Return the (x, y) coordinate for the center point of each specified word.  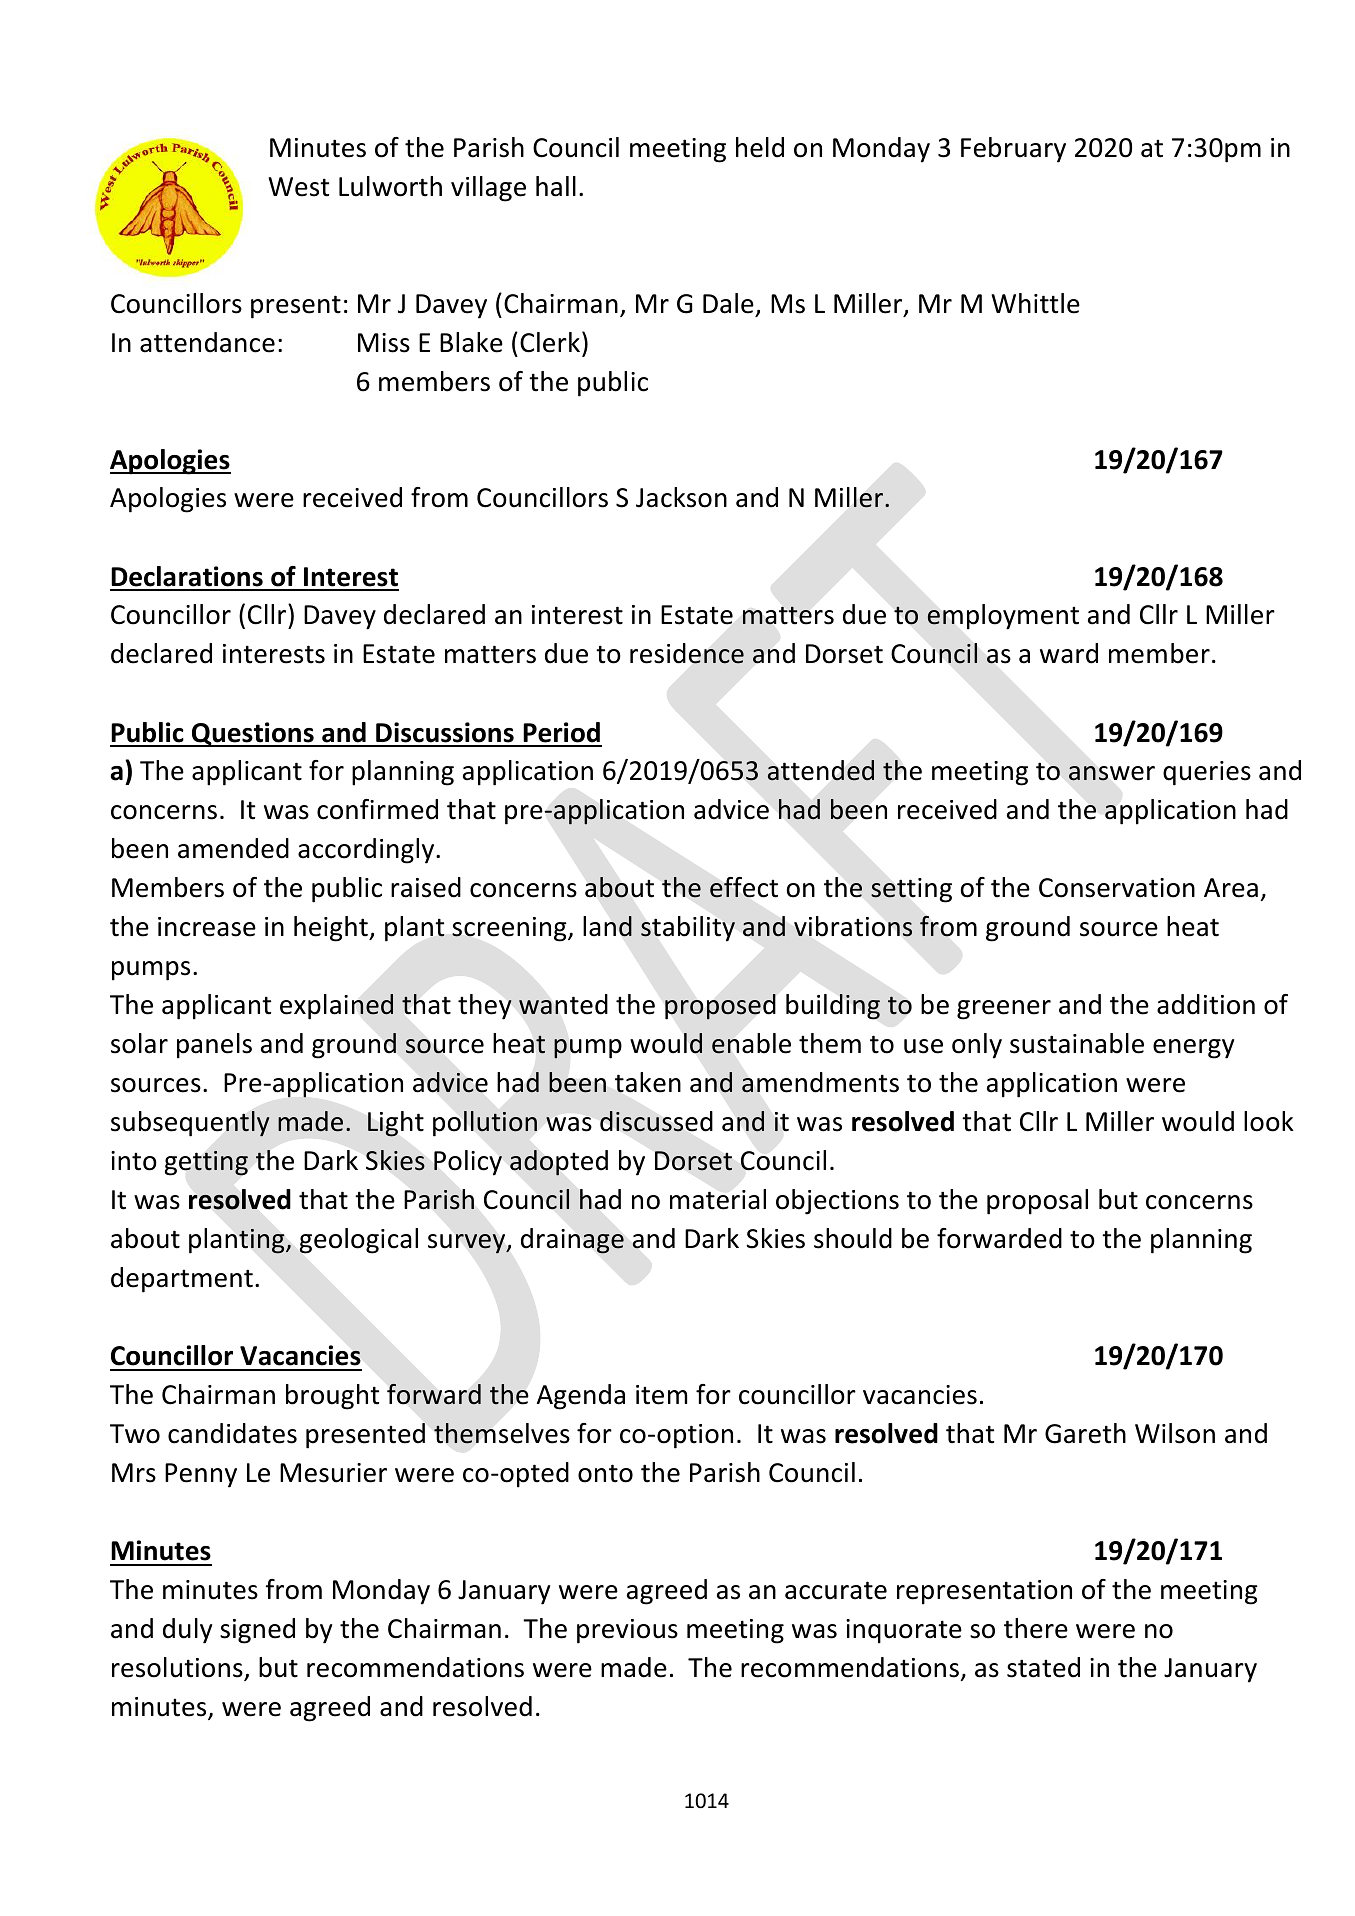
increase (207, 927)
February (1013, 150)
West (298, 187)
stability (688, 929)
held (760, 147)
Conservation (1117, 888)
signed (257, 1631)
